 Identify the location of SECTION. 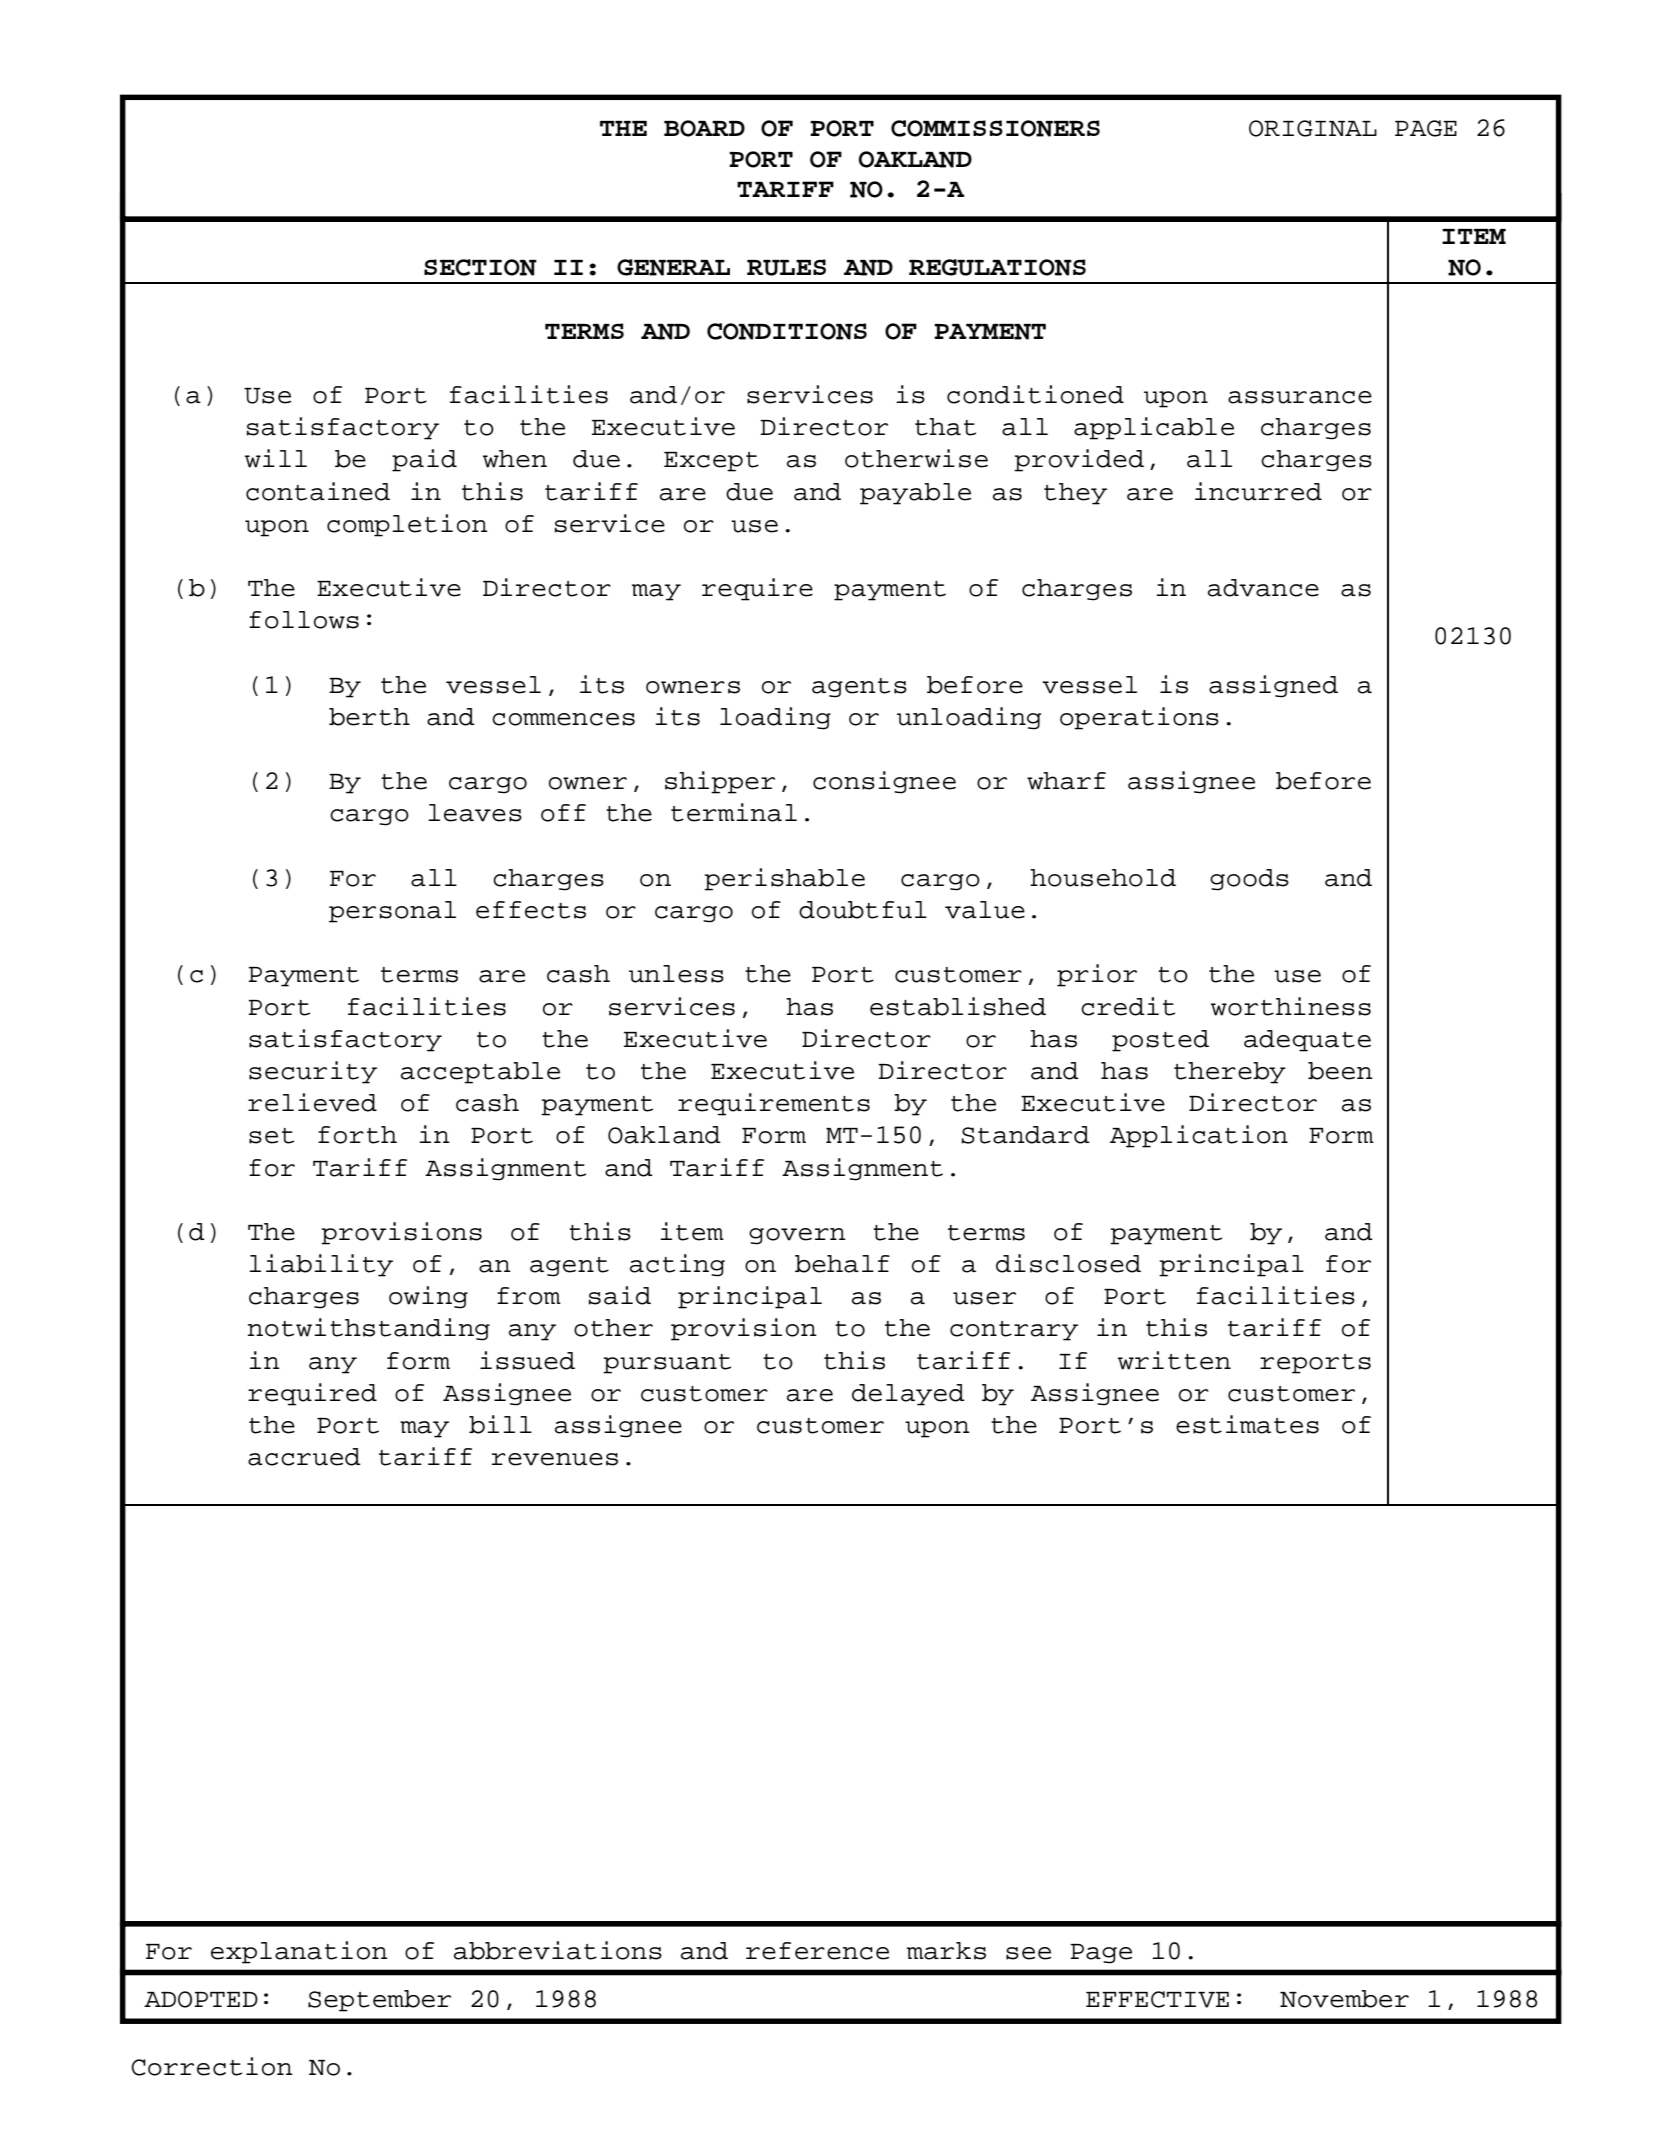
(480, 267).
